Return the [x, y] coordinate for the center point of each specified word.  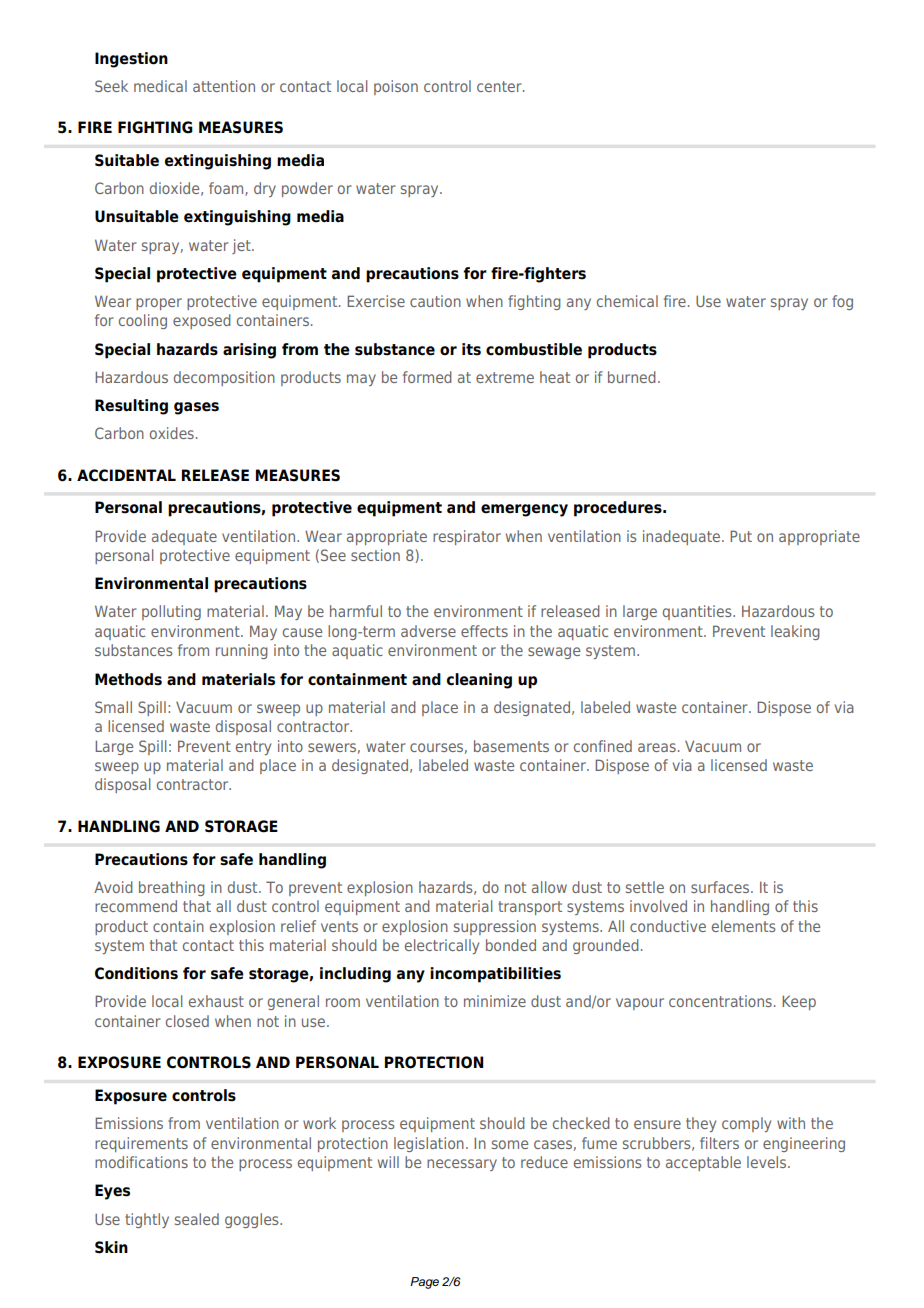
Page [424, 1283]
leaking [795, 632]
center [500, 86]
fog [842, 302]
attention [224, 86]
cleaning [479, 681]
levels [768, 1162]
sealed [197, 1219]
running [242, 651]
